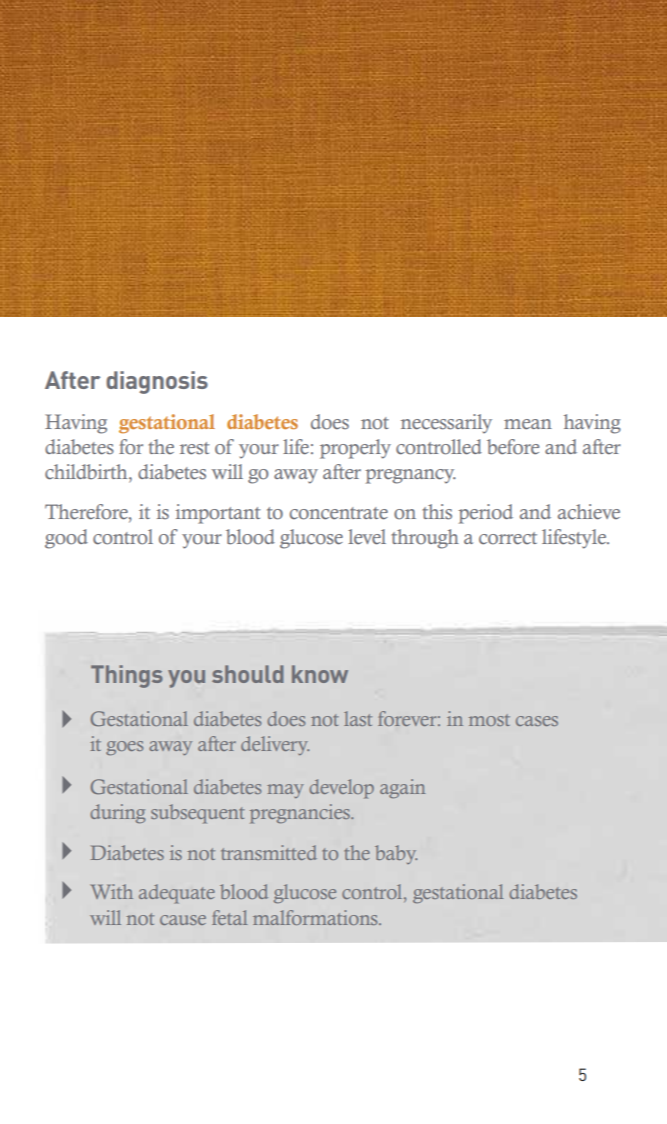 This screenshot has width=667, height=1124. Describe the element at coordinates (316, 917) in the screenshot. I see `malformations` at that location.
